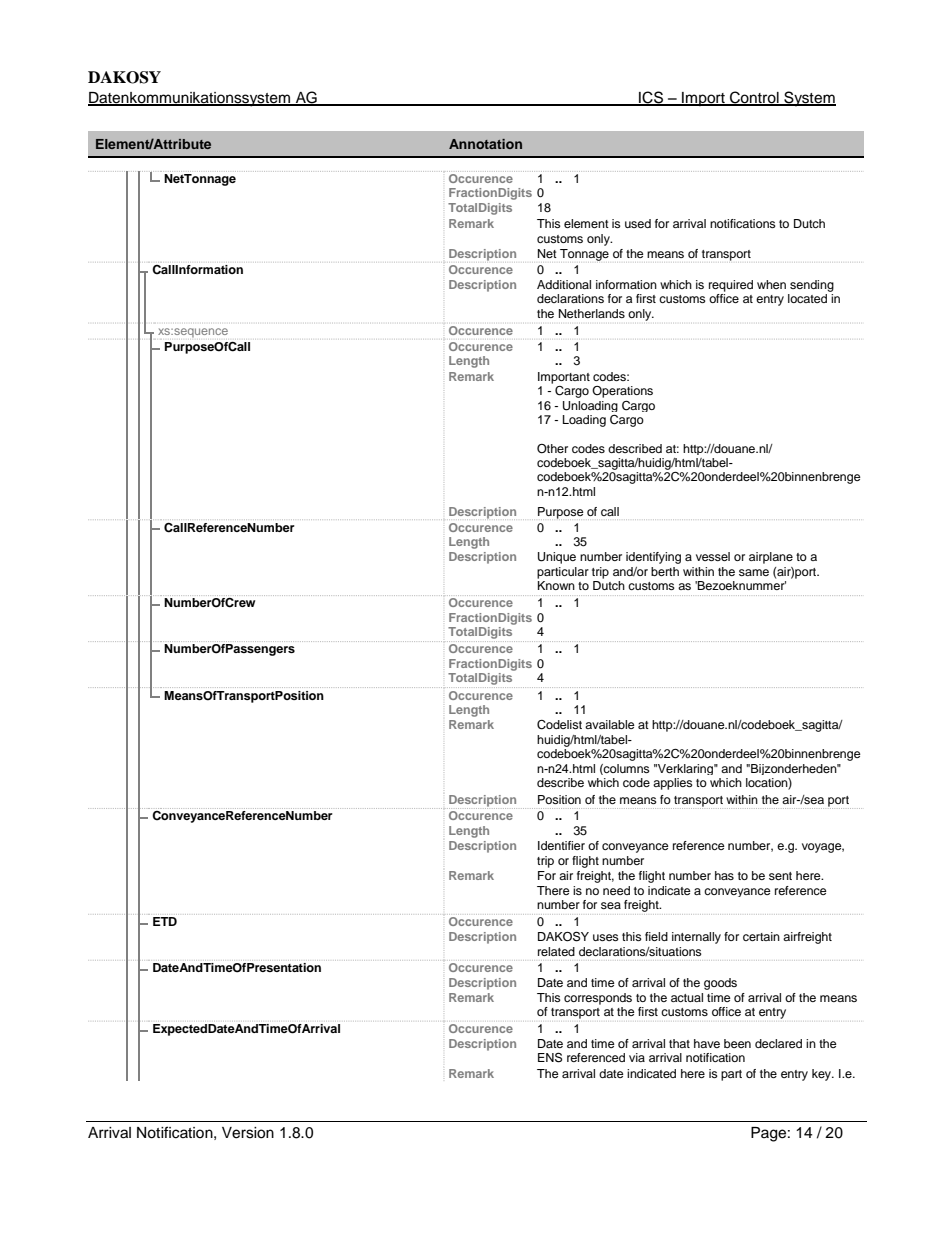  Describe the element at coordinates (556, 585) in the image. I see `Known` at that location.
